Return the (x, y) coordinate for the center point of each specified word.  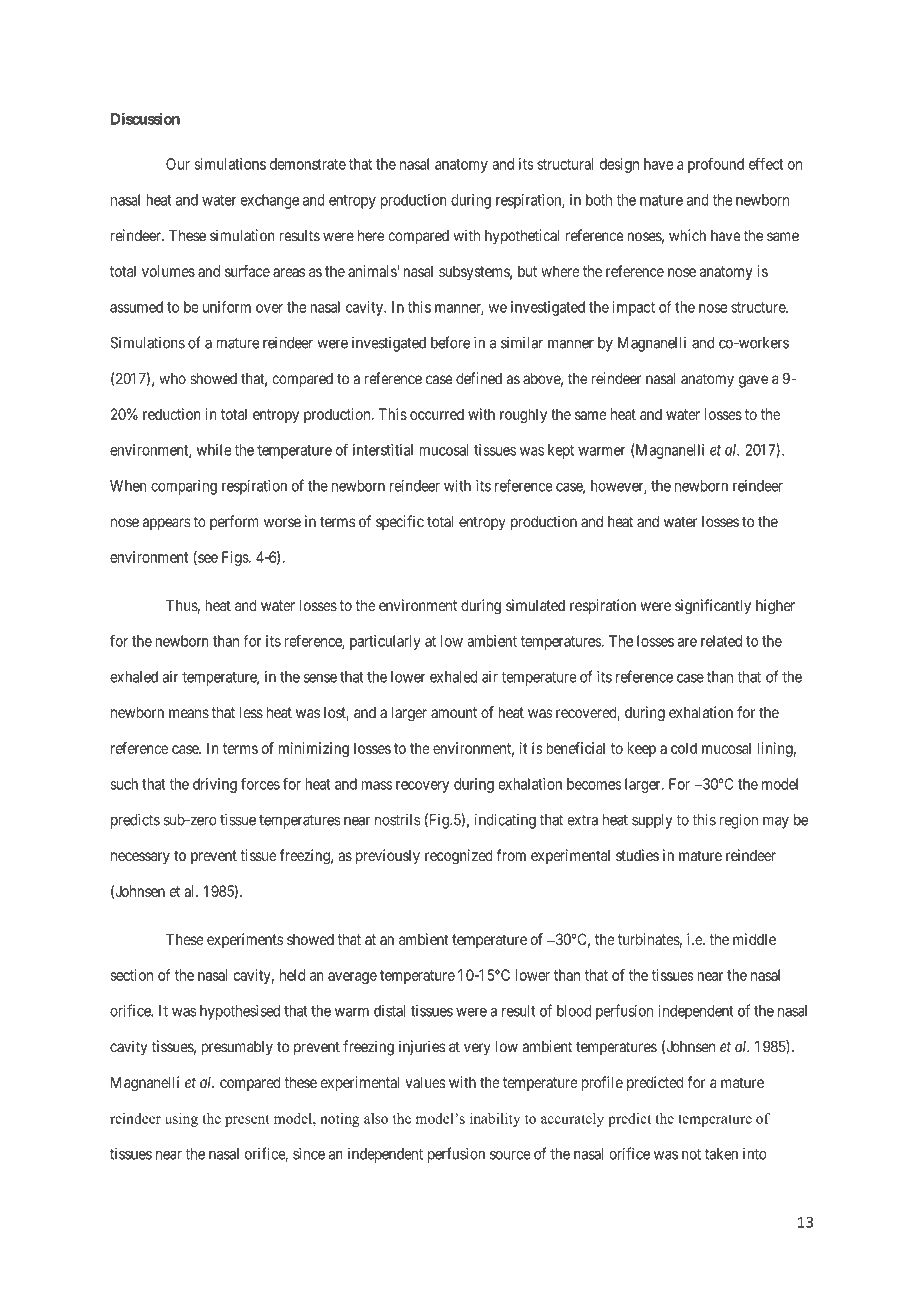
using (181, 1120)
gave (753, 381)
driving (215, 785)
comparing (184, 487)
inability (495, 1120)
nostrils (397, 819)
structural (565, 164)
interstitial (383, 450)
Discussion (145, 118)
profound (716, 165)
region (739, 821)
